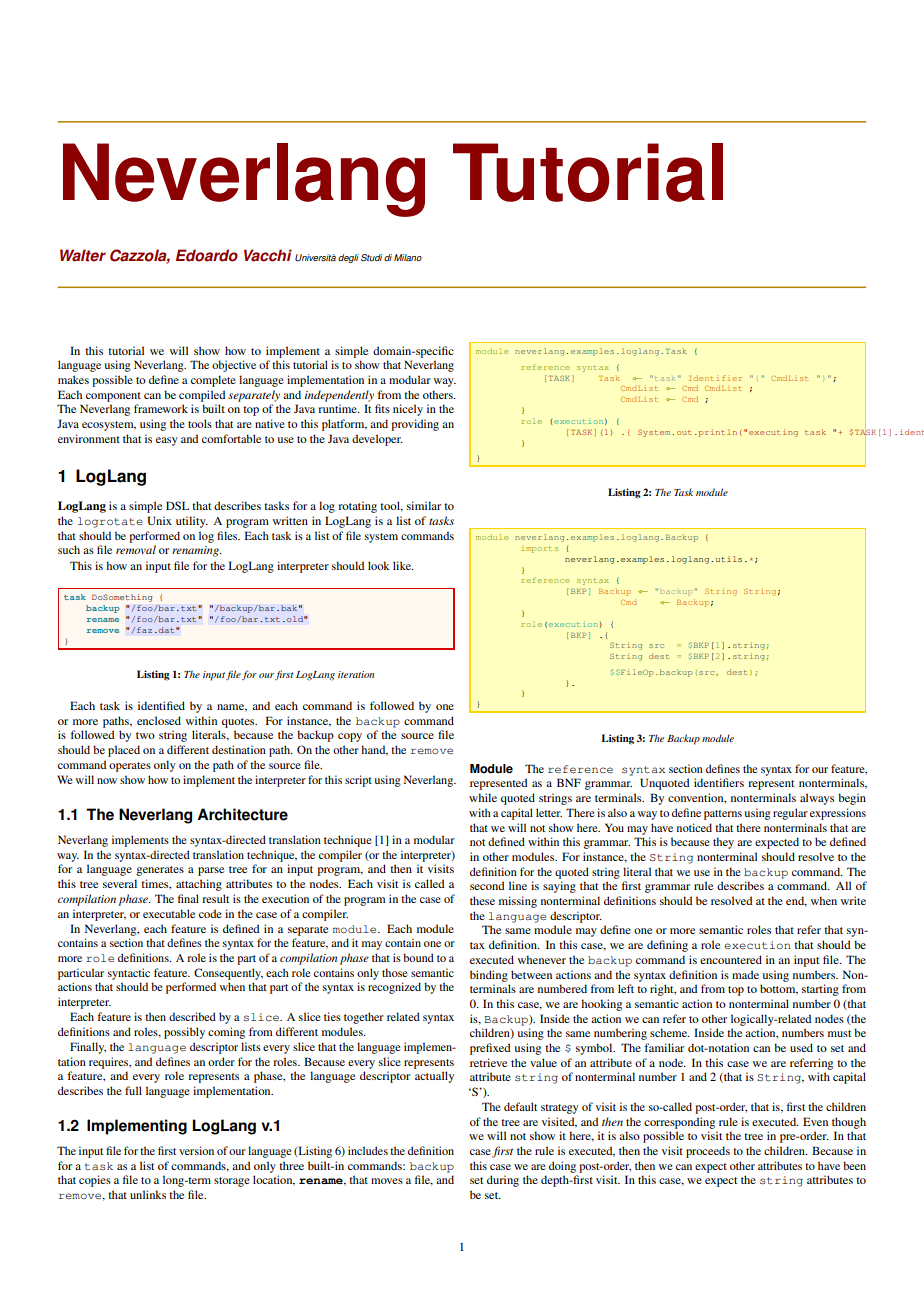 Image resolution: width=924 pixels, height=1308 pixels. What do you see at coordinates (403, 565) in the screenshot?
I see `like` at bounding box center [403, 565].
